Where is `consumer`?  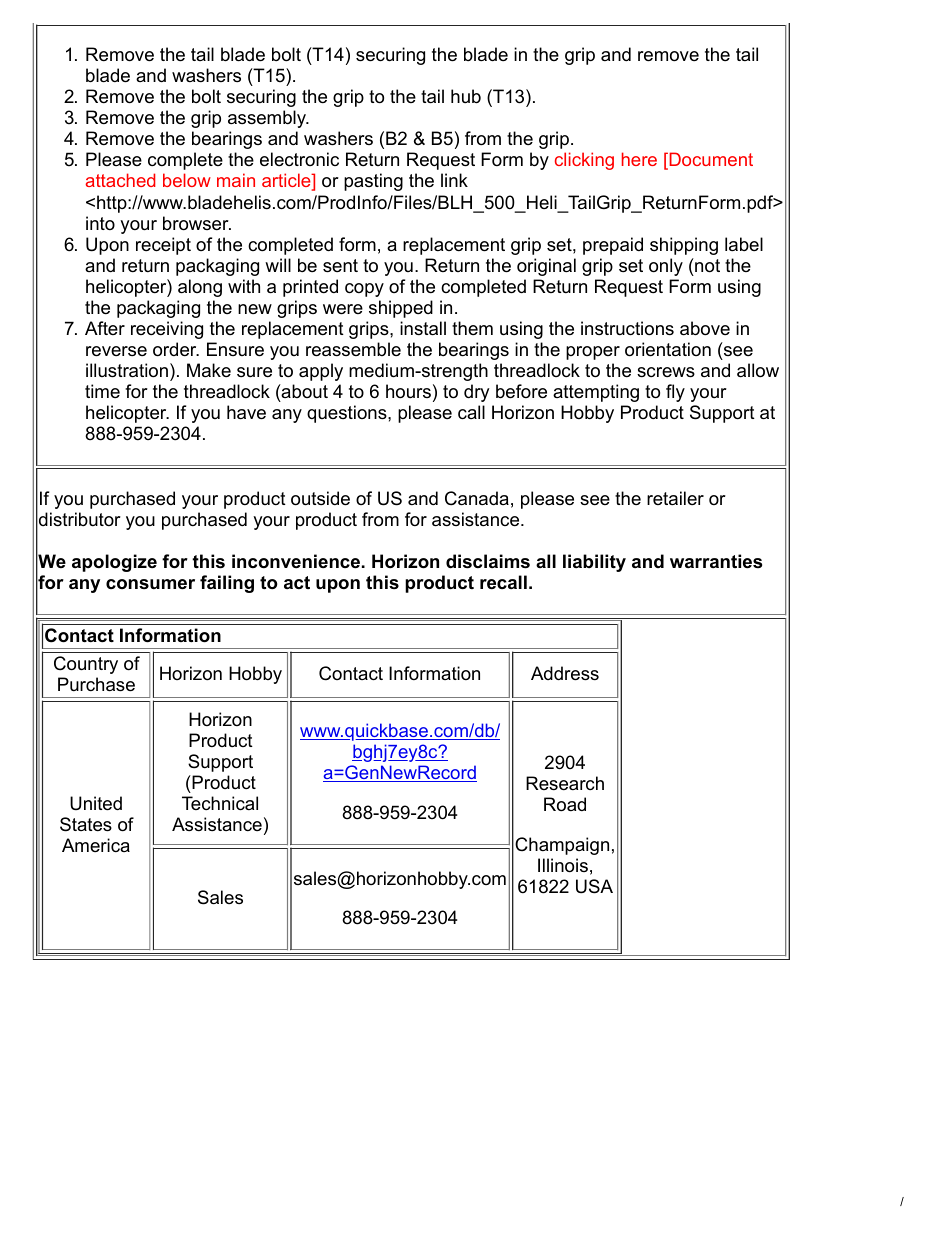
consumer is located at coordinates (150, 584).
